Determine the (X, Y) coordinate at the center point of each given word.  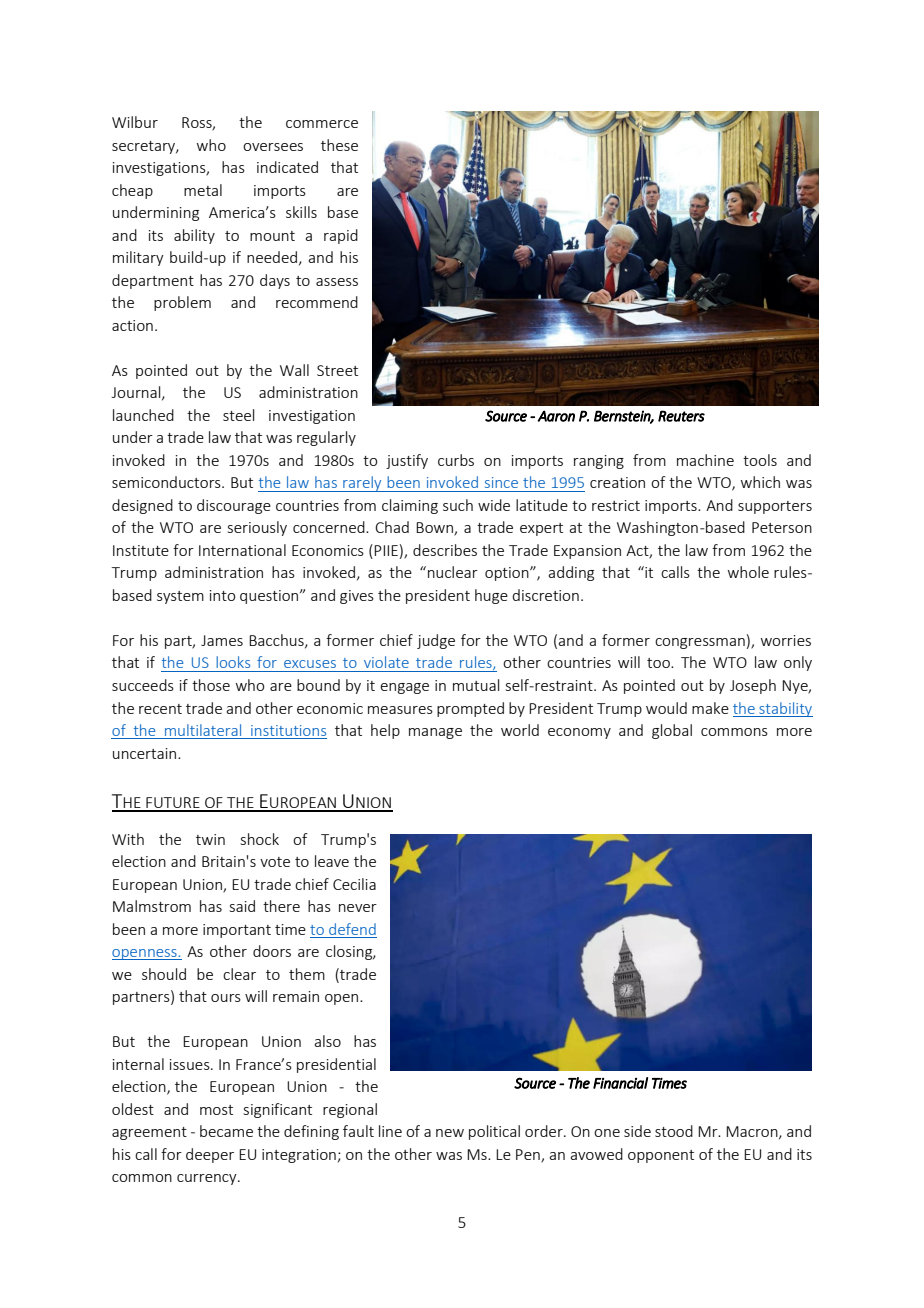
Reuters (681, 416)
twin (210, 839)
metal (203, 190)
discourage (234, 506)
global (672, 731)
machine (705, 460)
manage (435, 733)
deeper (210, 1155)
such (458, 505)
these (339, 145)
